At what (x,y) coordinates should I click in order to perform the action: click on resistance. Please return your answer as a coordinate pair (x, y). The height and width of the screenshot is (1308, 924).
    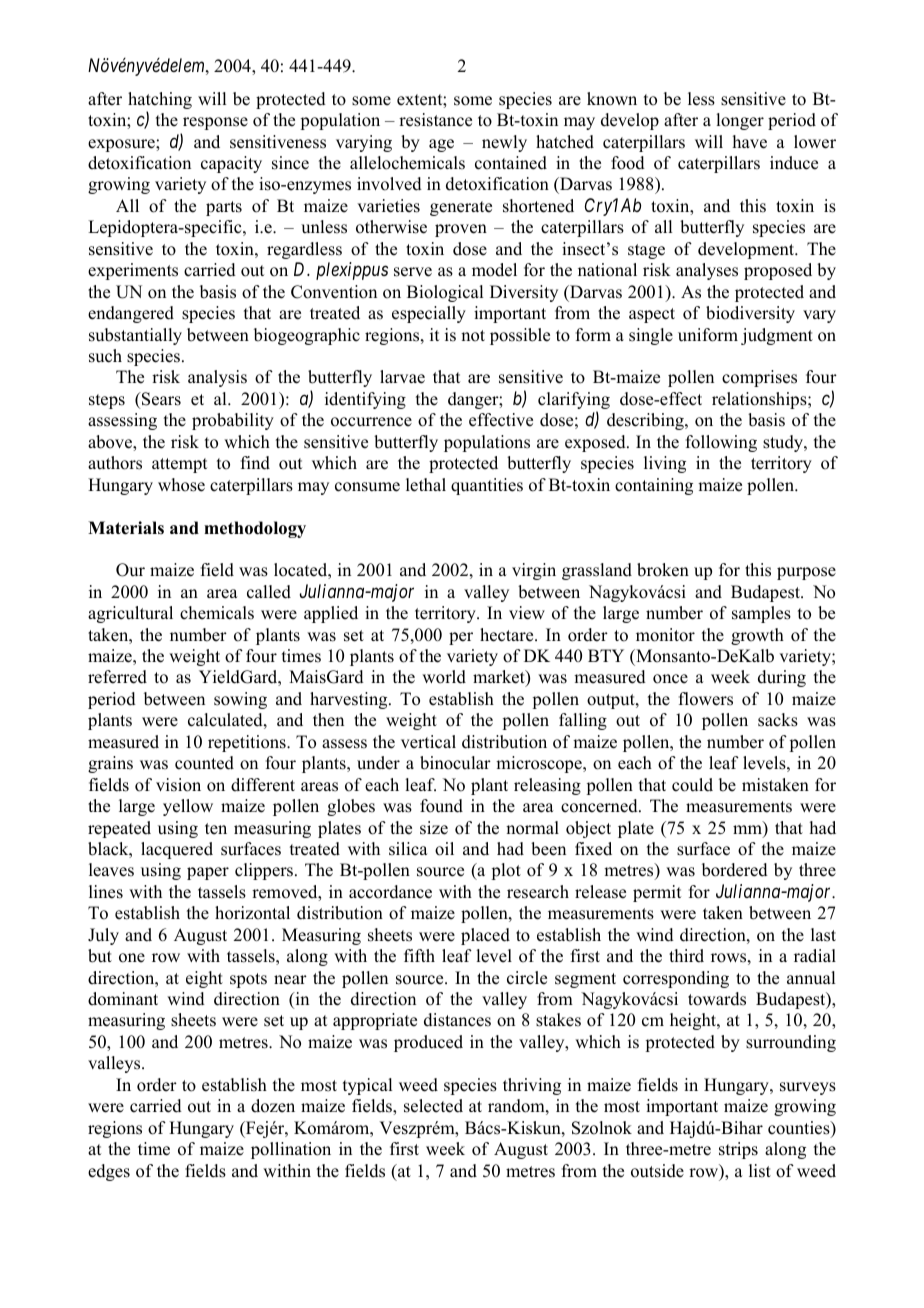
    Looking at the image, I should click on (435, 120).
